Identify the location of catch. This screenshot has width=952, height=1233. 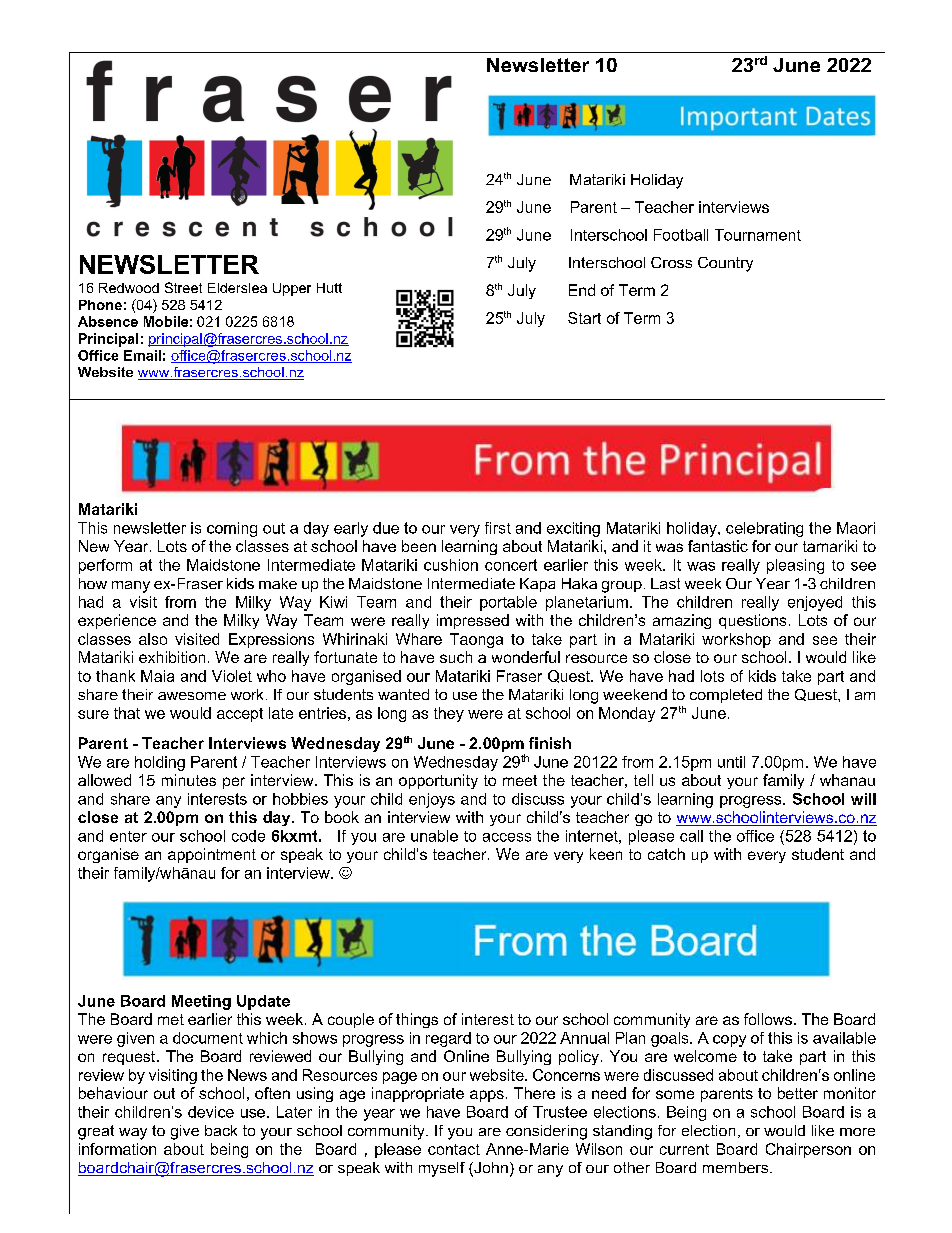
(666, 854).
